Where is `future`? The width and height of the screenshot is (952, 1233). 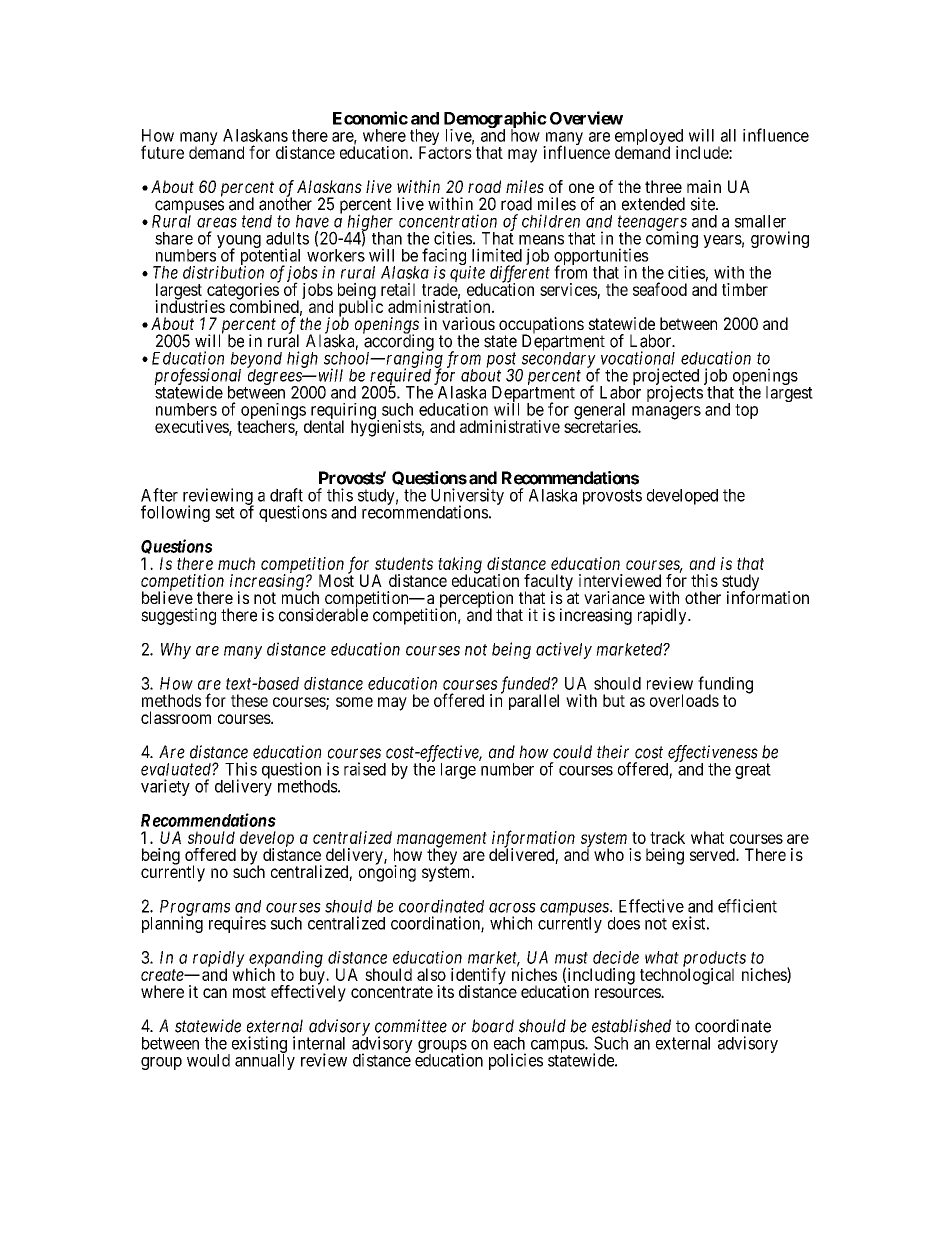
future is located at coordinates (162, 152).
